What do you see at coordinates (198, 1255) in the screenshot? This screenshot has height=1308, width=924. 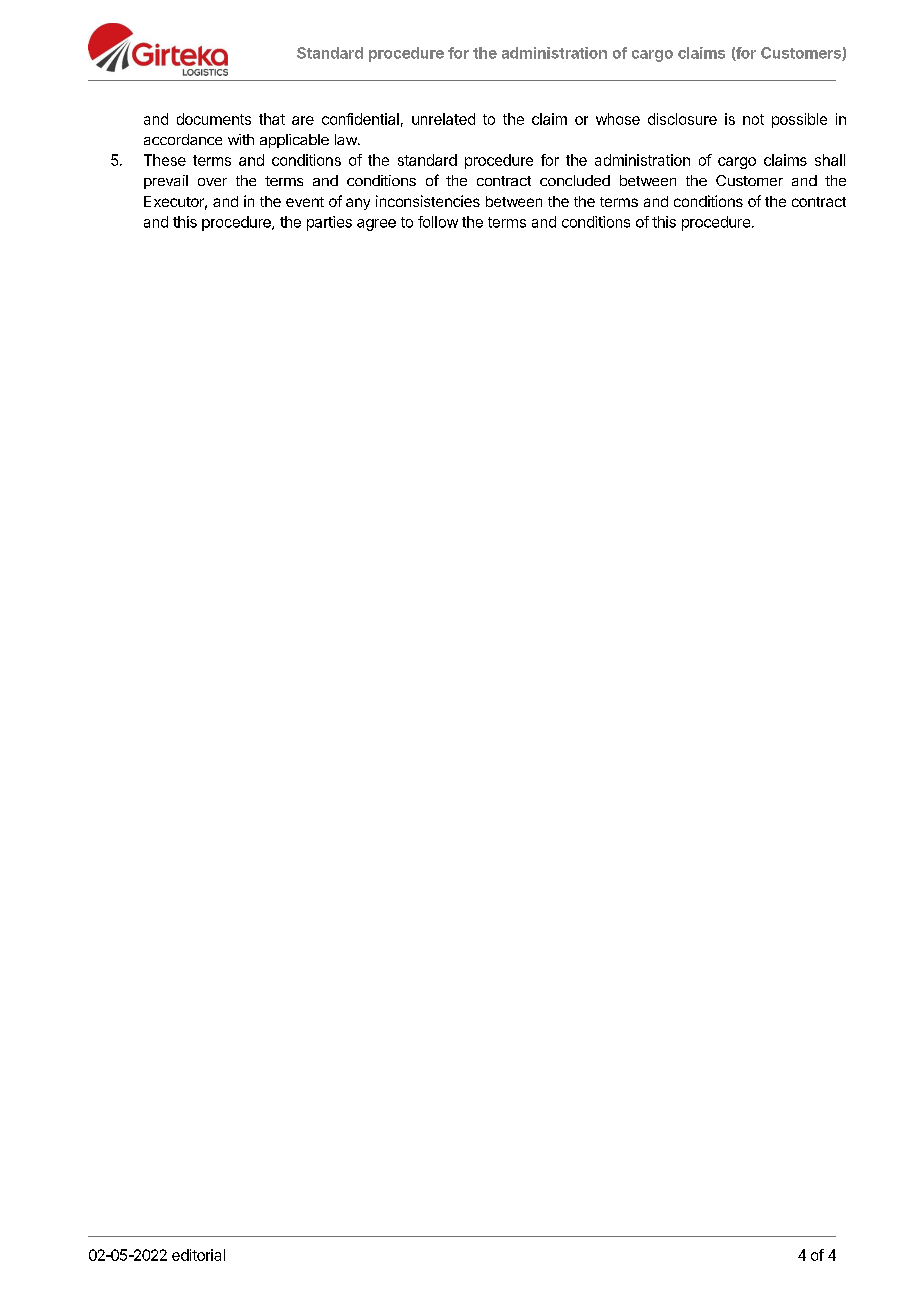 I see `editorial` at bounding box center [198, 1255].
